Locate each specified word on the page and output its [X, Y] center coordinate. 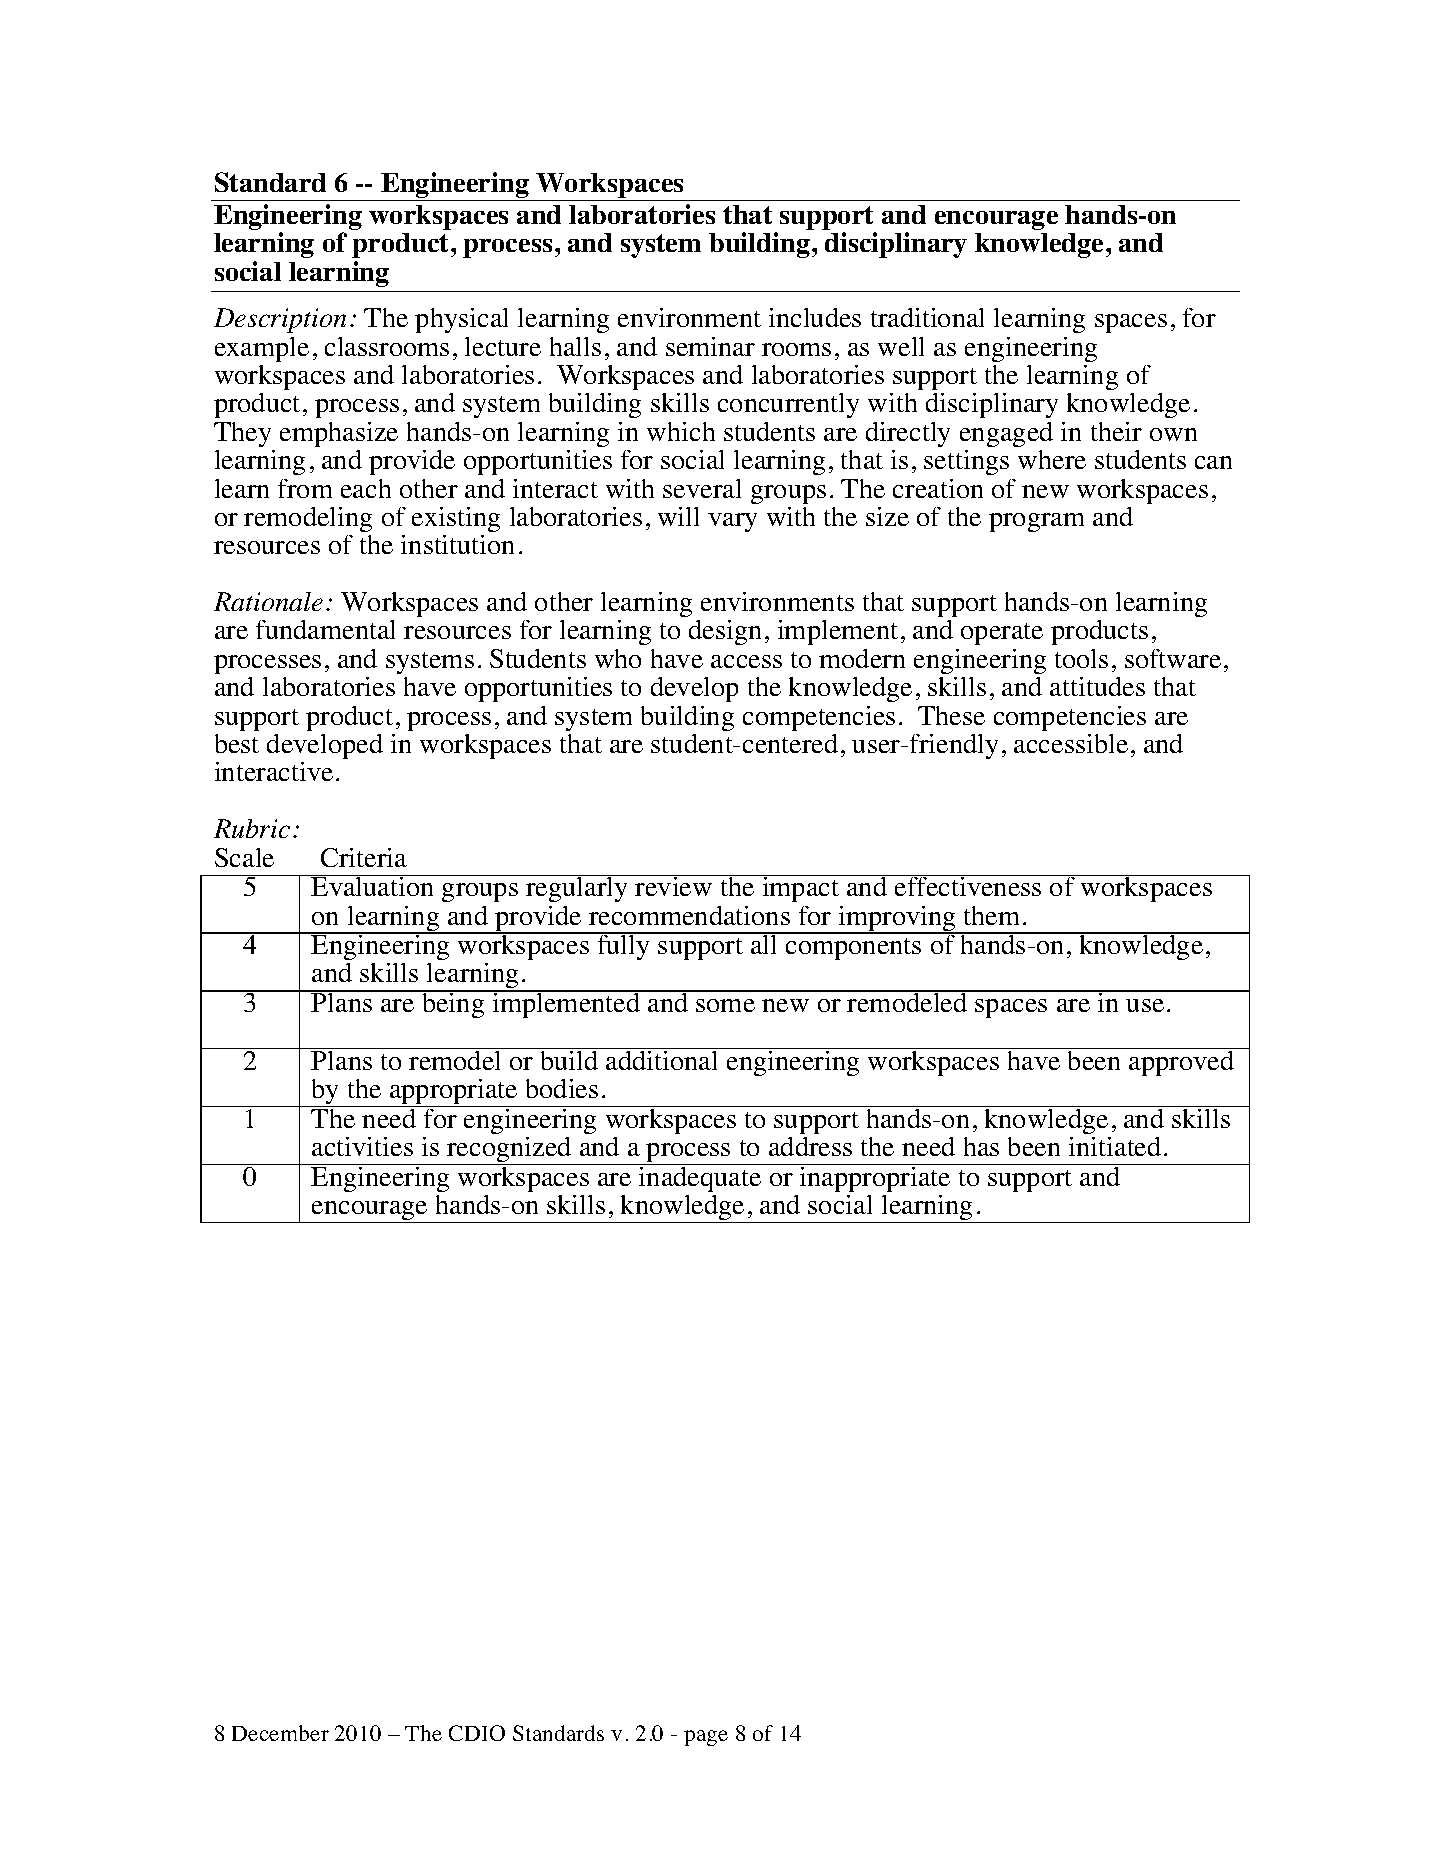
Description [280, 320]
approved [1181, 1063]
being [453, 1004]
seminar [710, 346]
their [1116, 431]
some [725, 1005]
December [280, 1733]
